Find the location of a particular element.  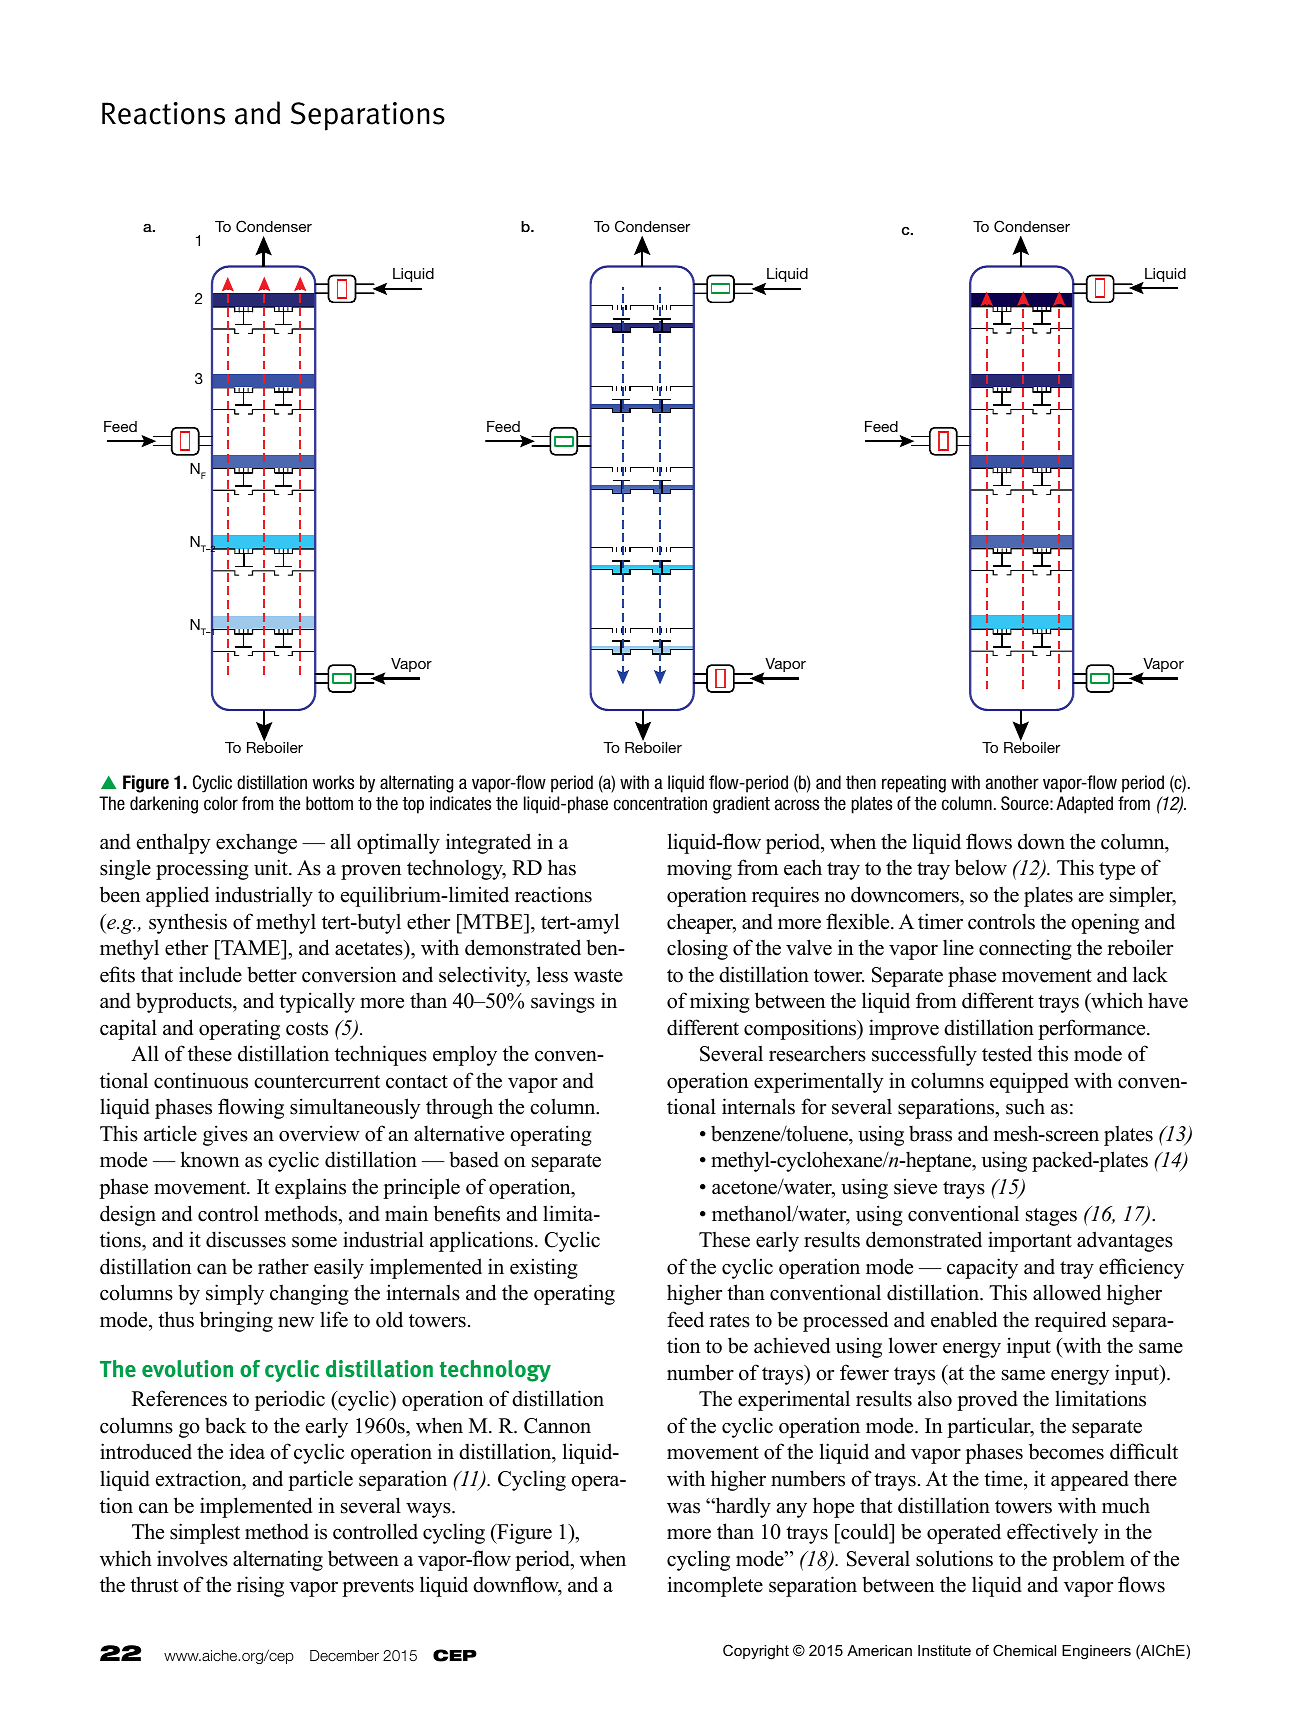

discusses is located at coordinates (246, 1239).
